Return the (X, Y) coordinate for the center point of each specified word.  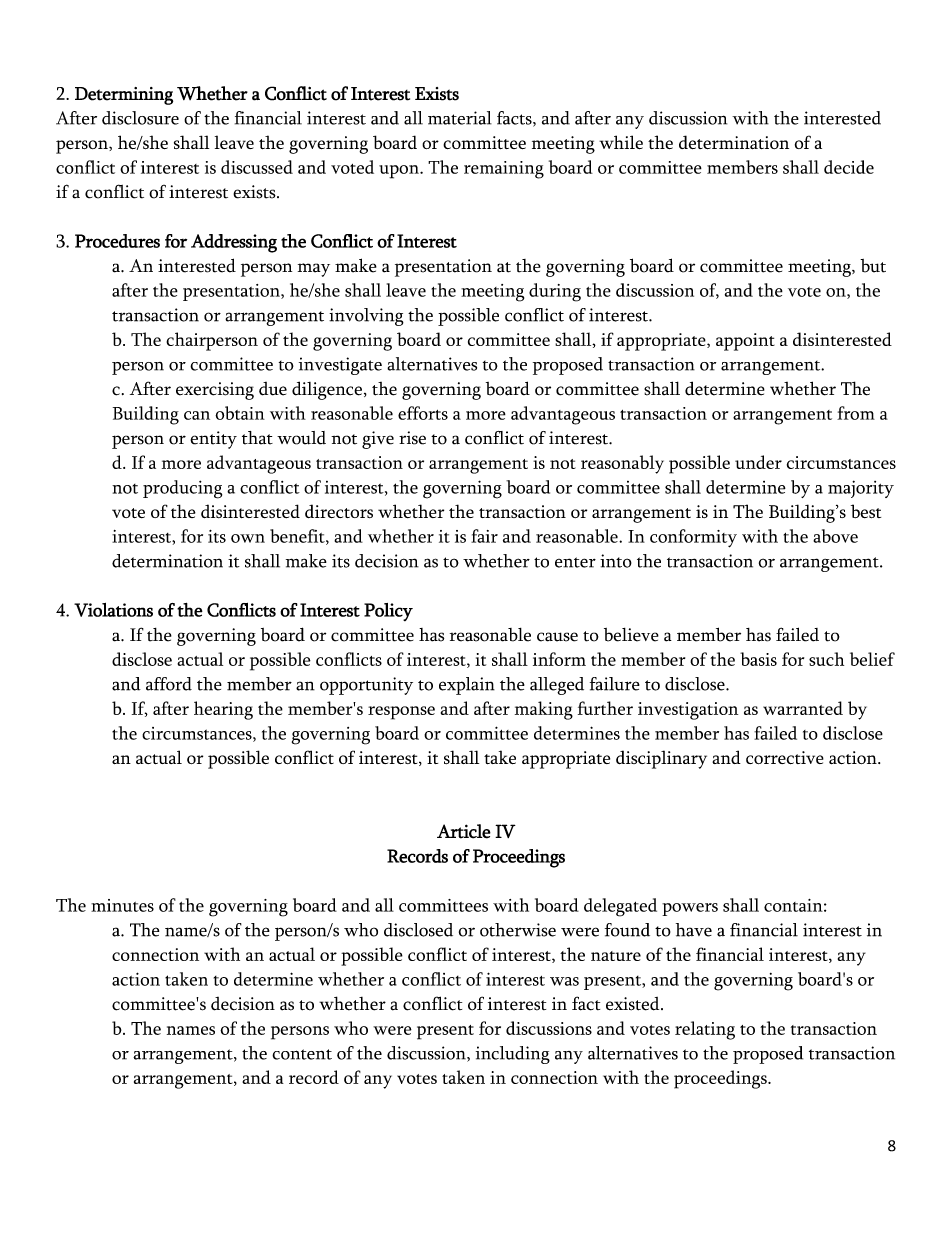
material (460, 118)
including (513, 1055)
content (302, 1054)
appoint (745, 342)
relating (705, 1030)
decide (849, 167)
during (555, 292)
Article (464, 831)
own (248, 538)
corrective (785, 757)
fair (484, 536)
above (835, 536)
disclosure (140, 118)
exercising (215, 391)
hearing (223, 710)
